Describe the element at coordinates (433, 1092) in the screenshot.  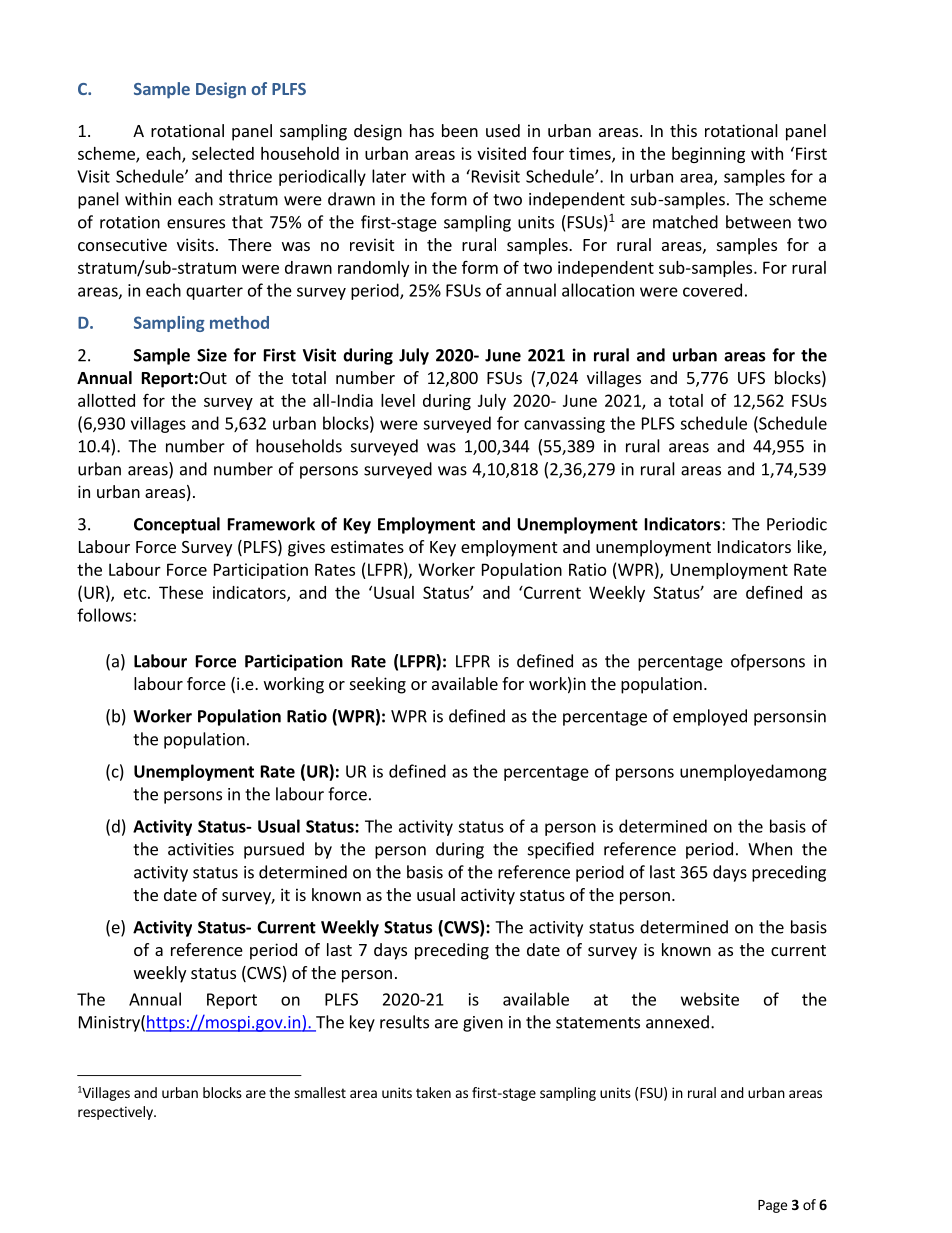
I see `taken` at that location.
